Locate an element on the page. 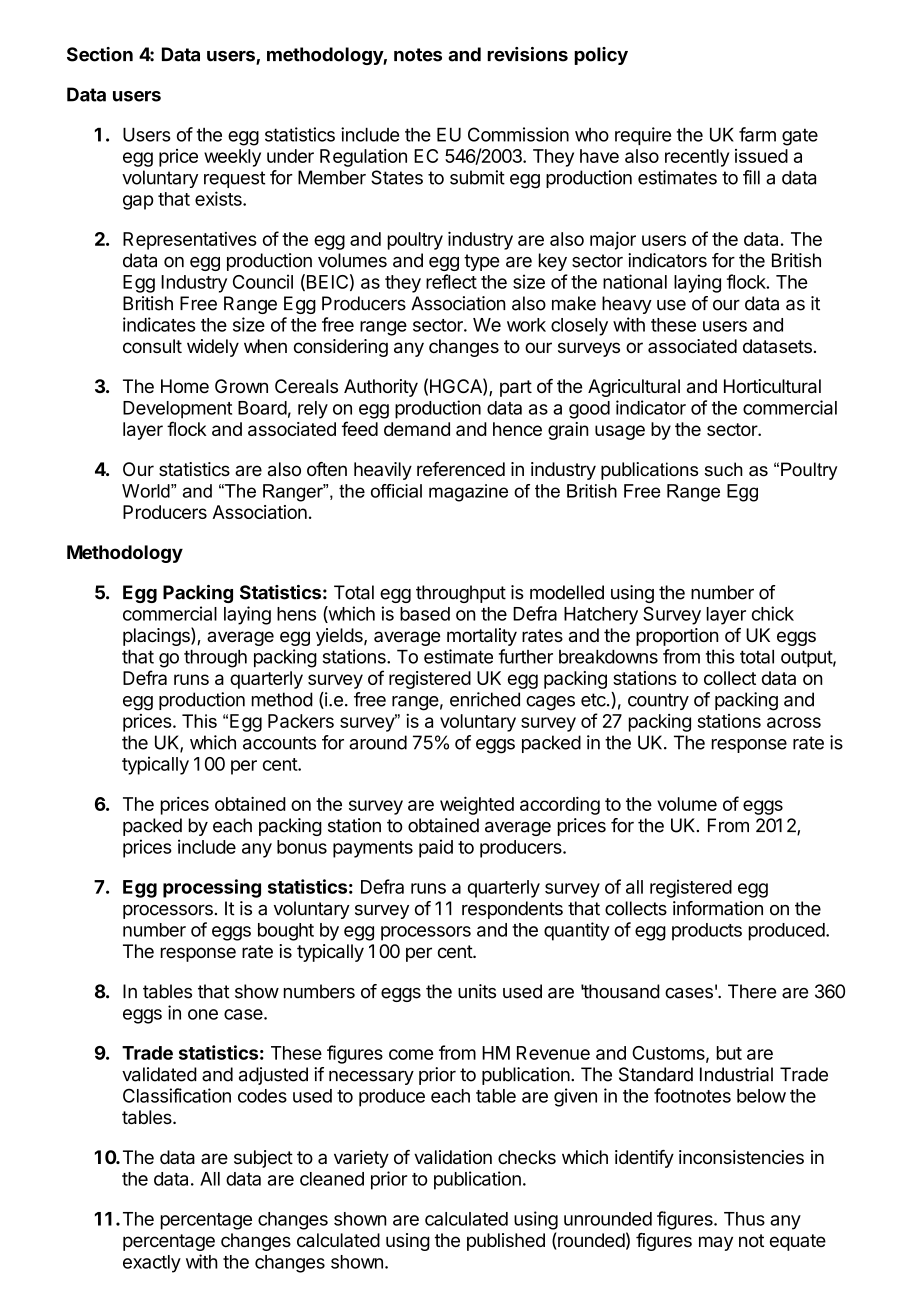 The image size is (924, 1308). exactly is located at coordinates (152, 1264).
